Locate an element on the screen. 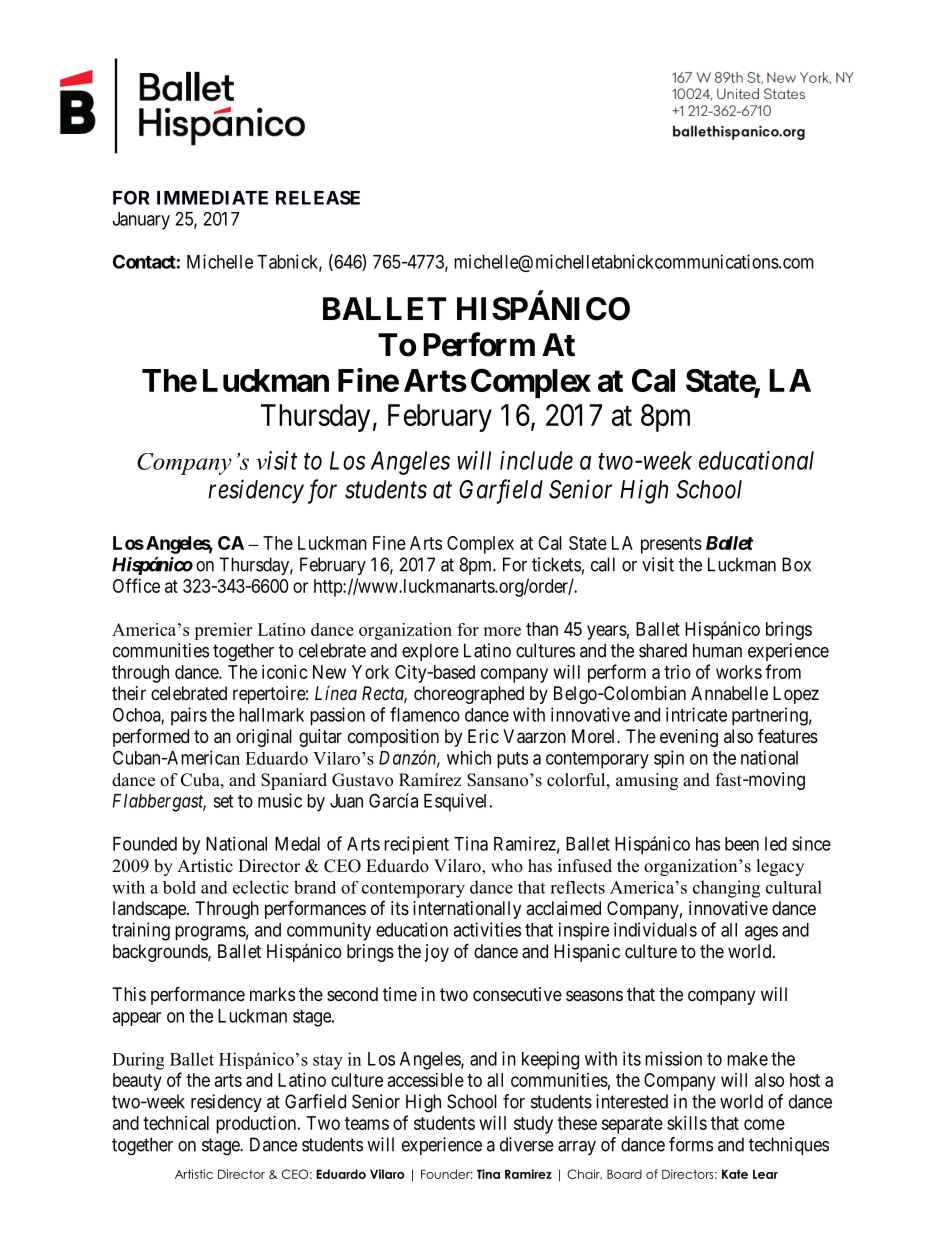  technical is located at coordinates (176, 1123).
